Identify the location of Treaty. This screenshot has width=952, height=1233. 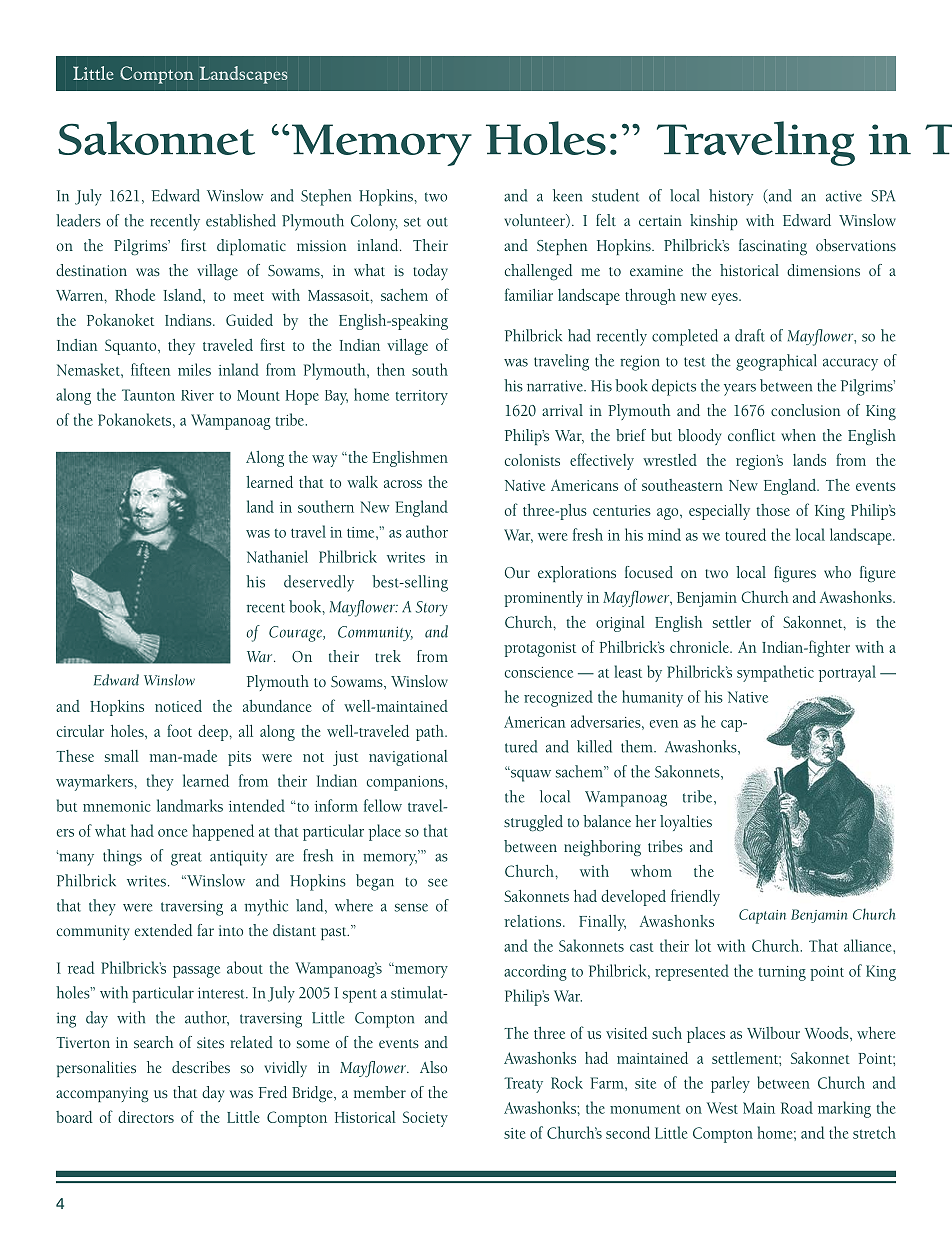
(523, 1085).
